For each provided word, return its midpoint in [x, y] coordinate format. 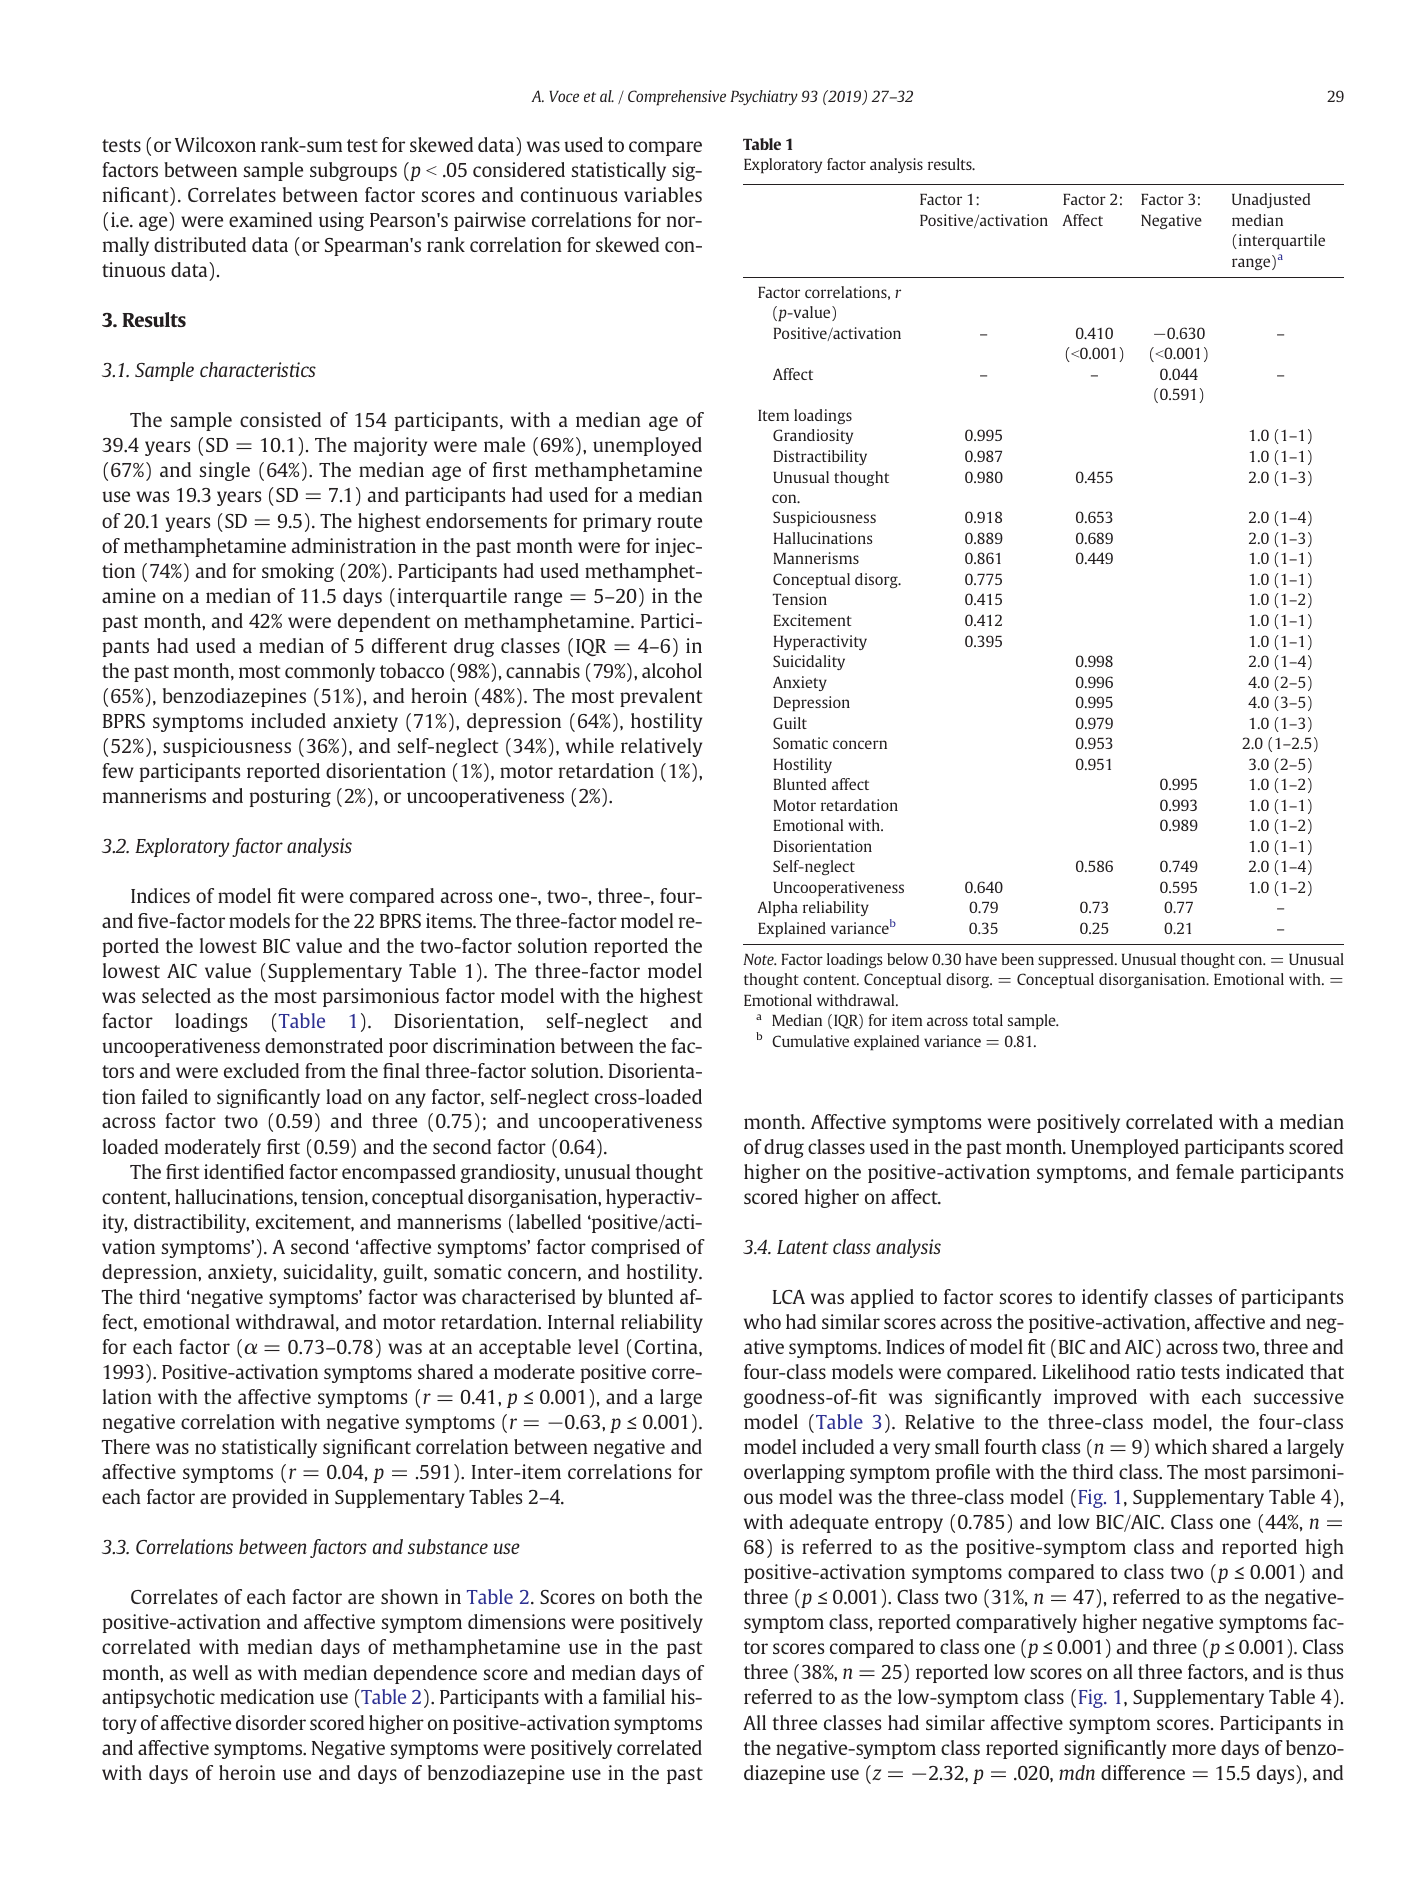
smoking [298, 572]
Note [759, 959]
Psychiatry [764, 97]
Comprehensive [677, 98]
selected [176, 995]
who [762, 1321]
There [126, 1446]
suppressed [1077, 961]
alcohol [672, 670]
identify [1115, 1298]
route [679, 521]
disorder [271, 1722]
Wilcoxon [215, 144]
